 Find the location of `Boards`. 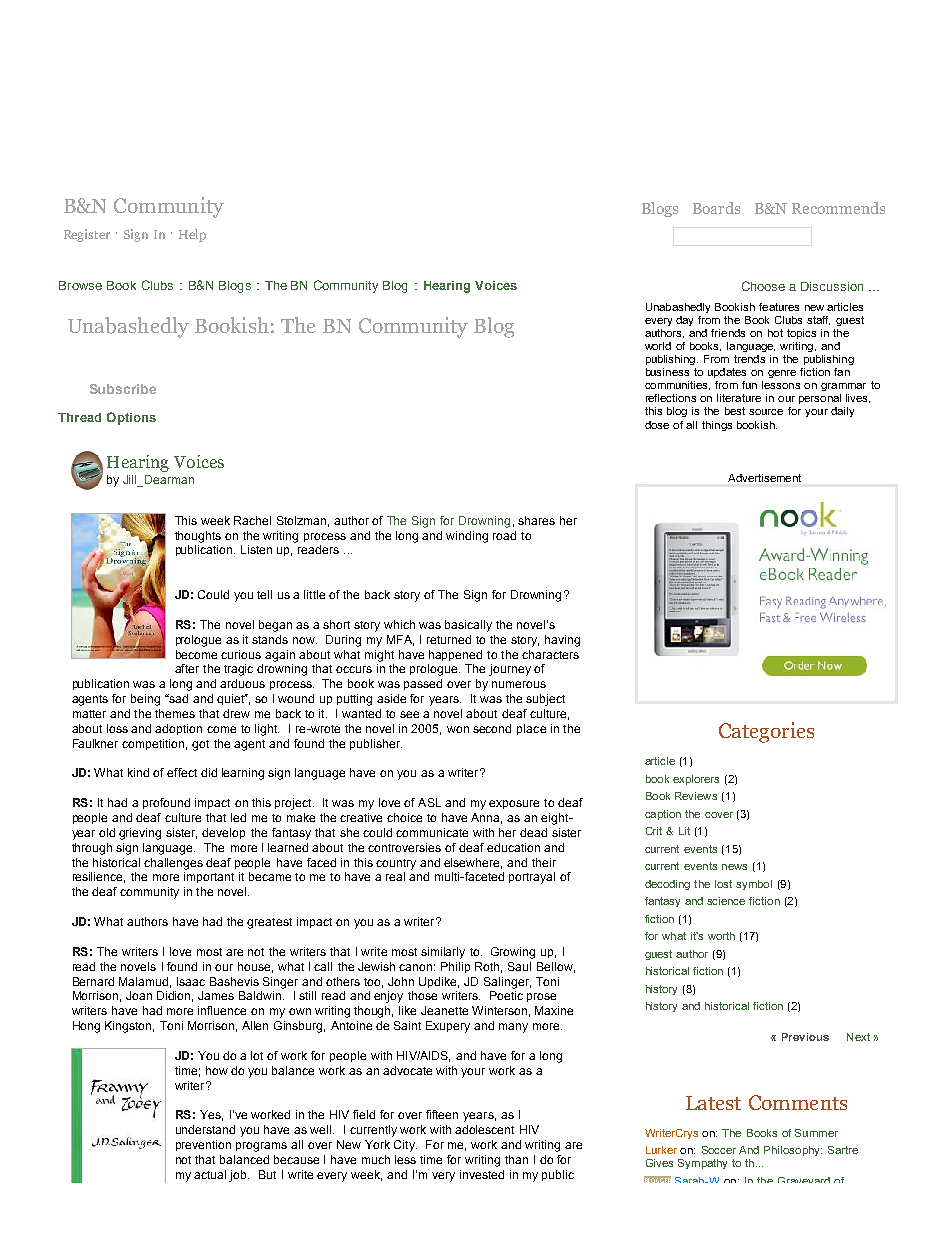

Boards is located at coordinates (716, 208).
